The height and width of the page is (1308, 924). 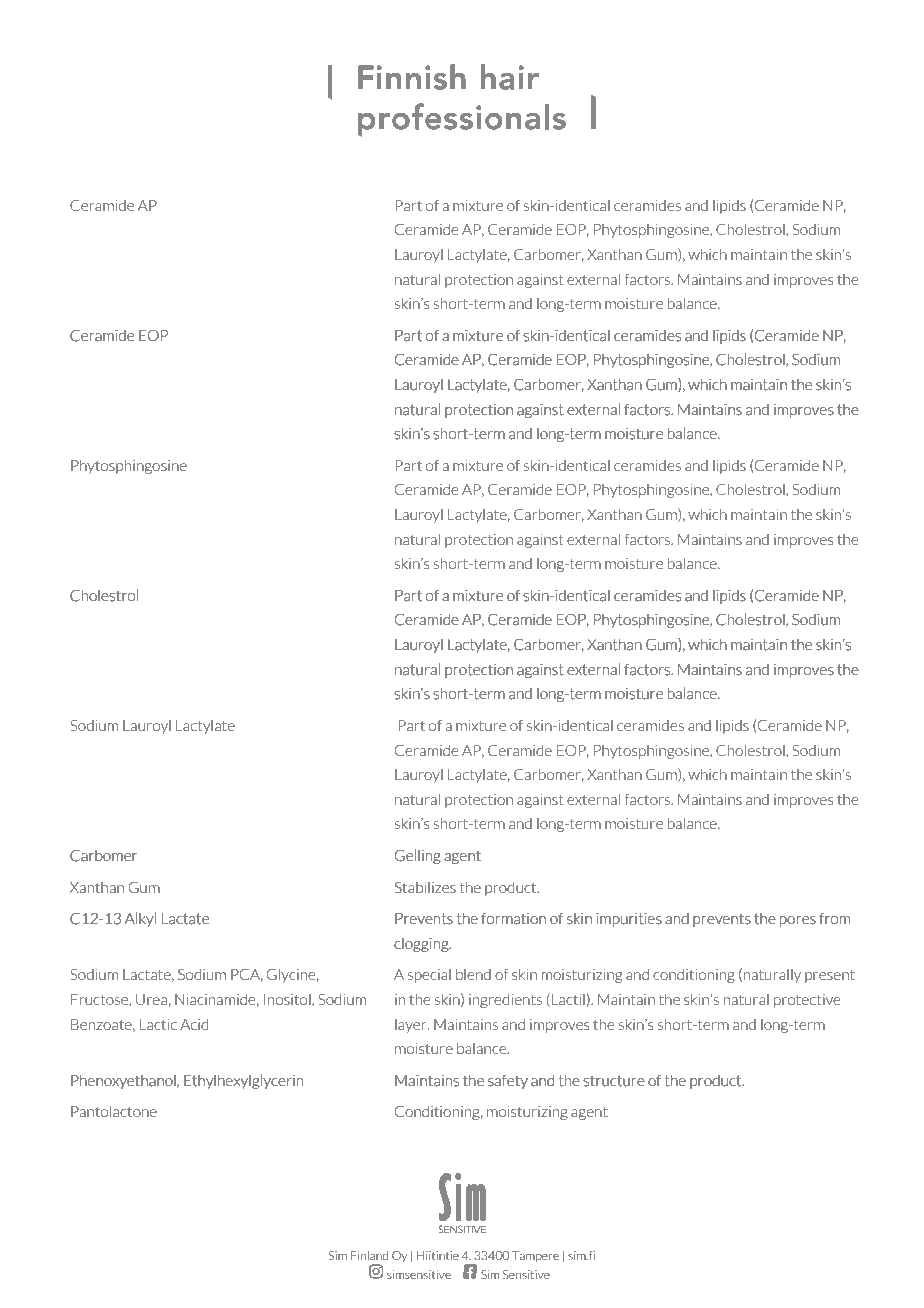 I want to click on Finland, so click(x=369, y=1255).
